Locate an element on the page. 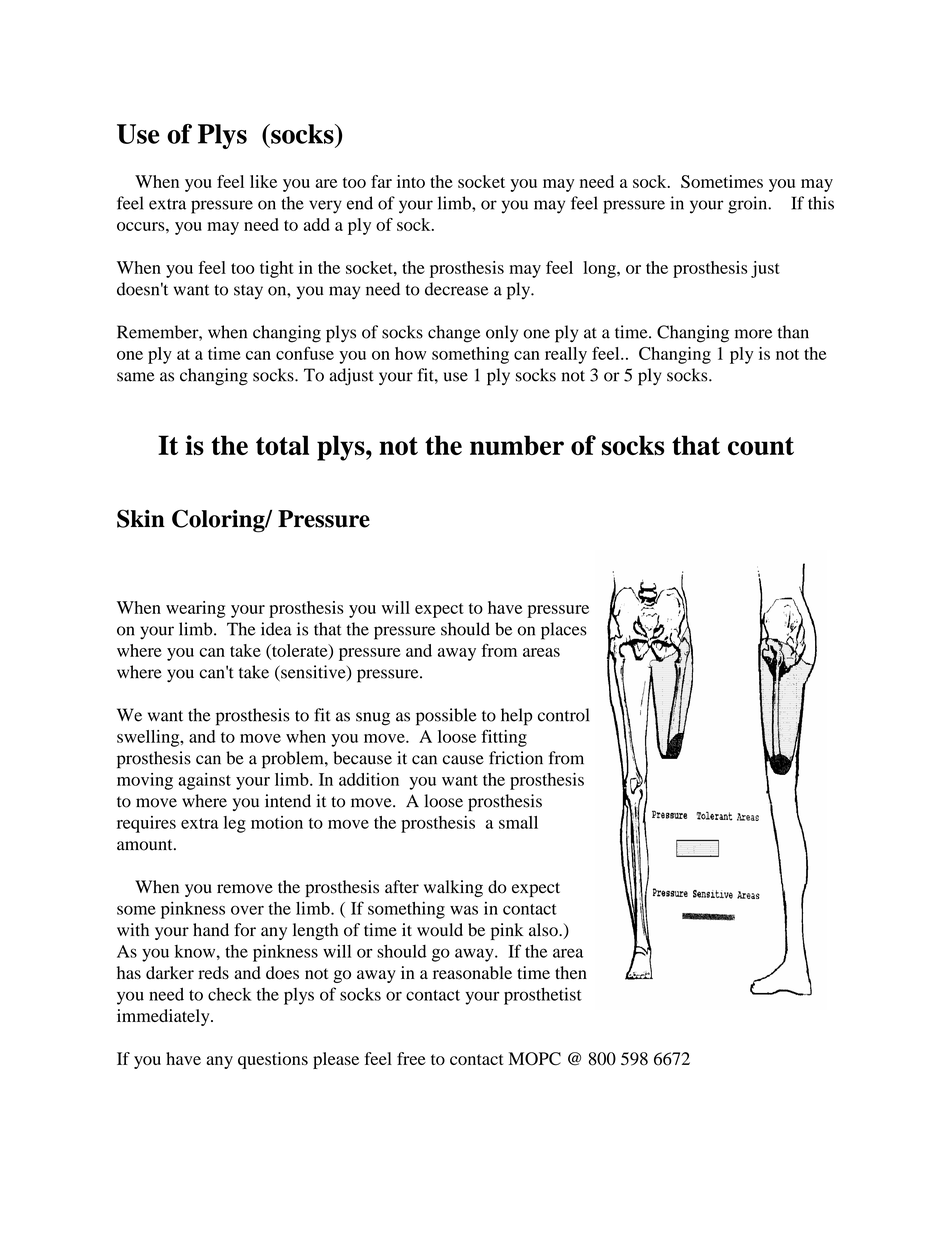 The height and width of the image is (1233, 952). free is located at coordinates (411, 1058).
